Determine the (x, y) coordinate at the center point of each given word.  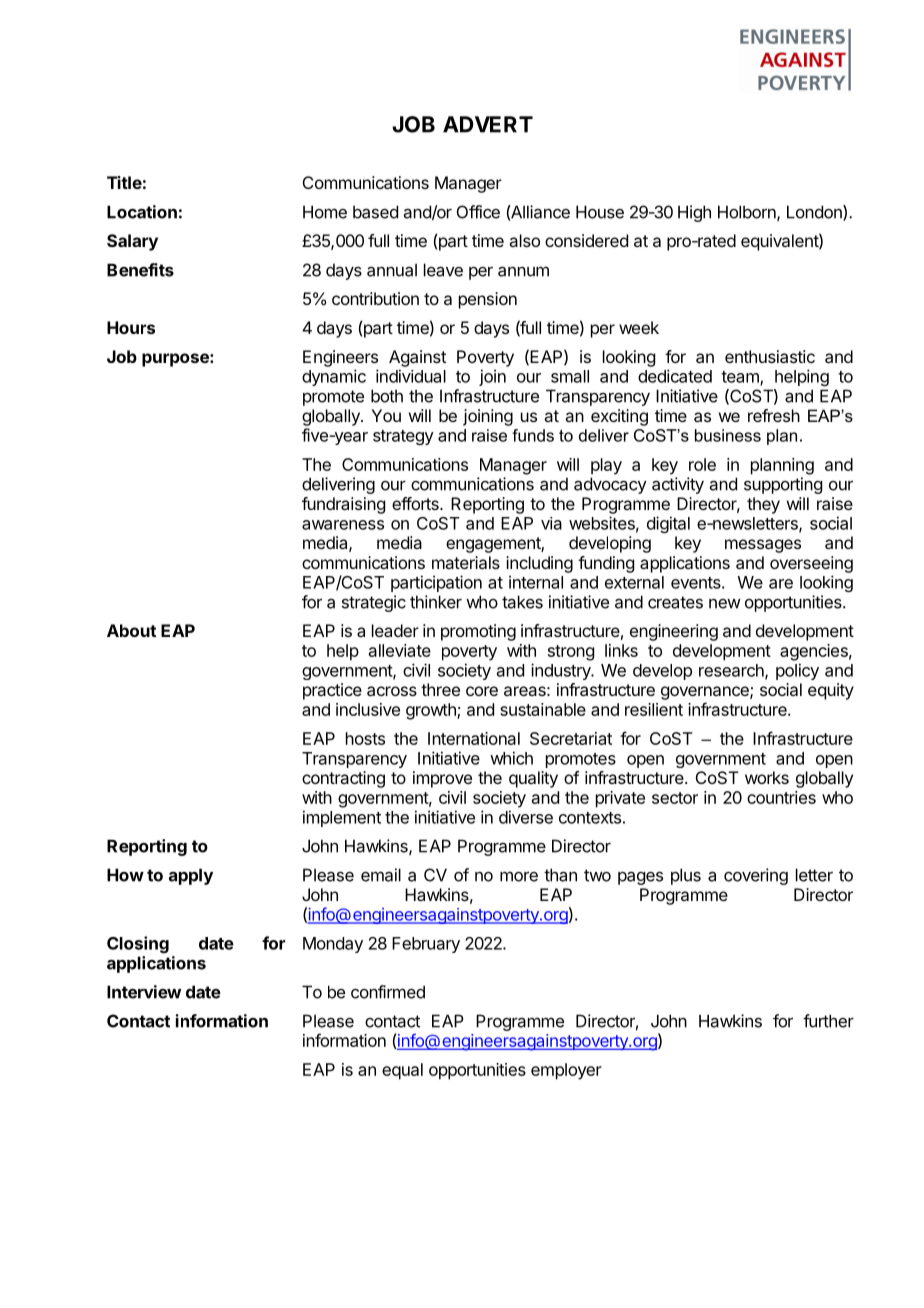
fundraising (343, 505)
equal (402, 1071)
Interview (144, 992)
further (828, 1021)
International (474, 738)
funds (533, 435)
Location (142, 212)
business (728, 435)
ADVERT (488, 124)
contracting (343, 779)
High (694, 213)
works (767, 777)
